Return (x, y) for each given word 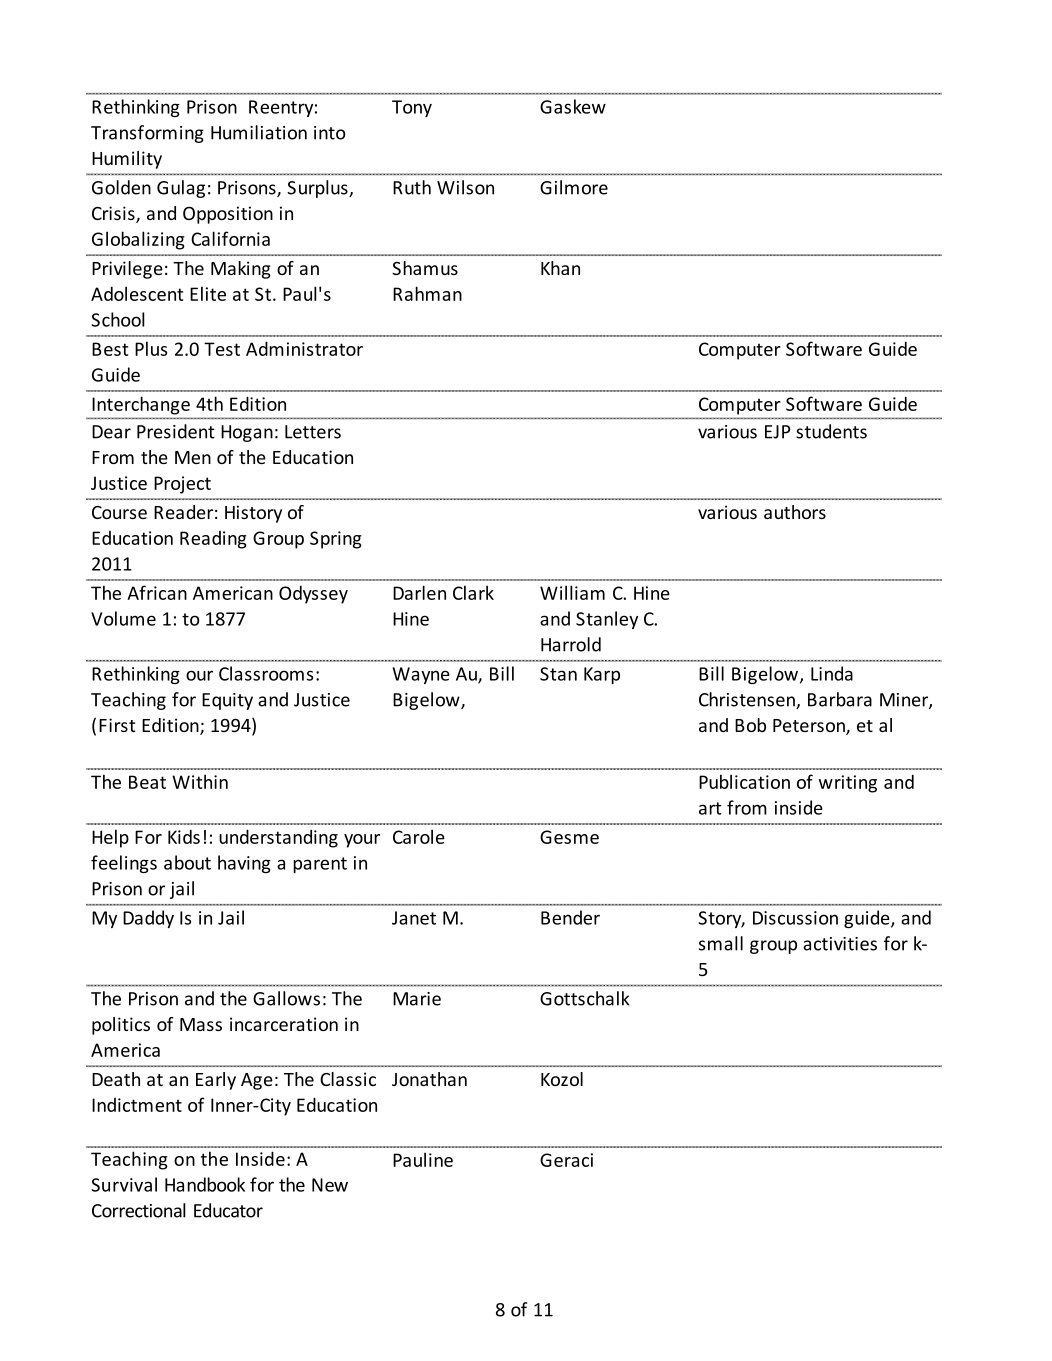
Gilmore (574, 187)
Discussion (795, 918)
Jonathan (429, 1079)
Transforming (147, 134)
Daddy (148, 919)
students (831, 431)
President (176, 431)
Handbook (205, 1184)
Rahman (427, 293)
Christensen (748, 700)
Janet (414, 918)
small (721, 943)
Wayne (421, 675)
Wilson (465, 187)
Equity (227, 701)
